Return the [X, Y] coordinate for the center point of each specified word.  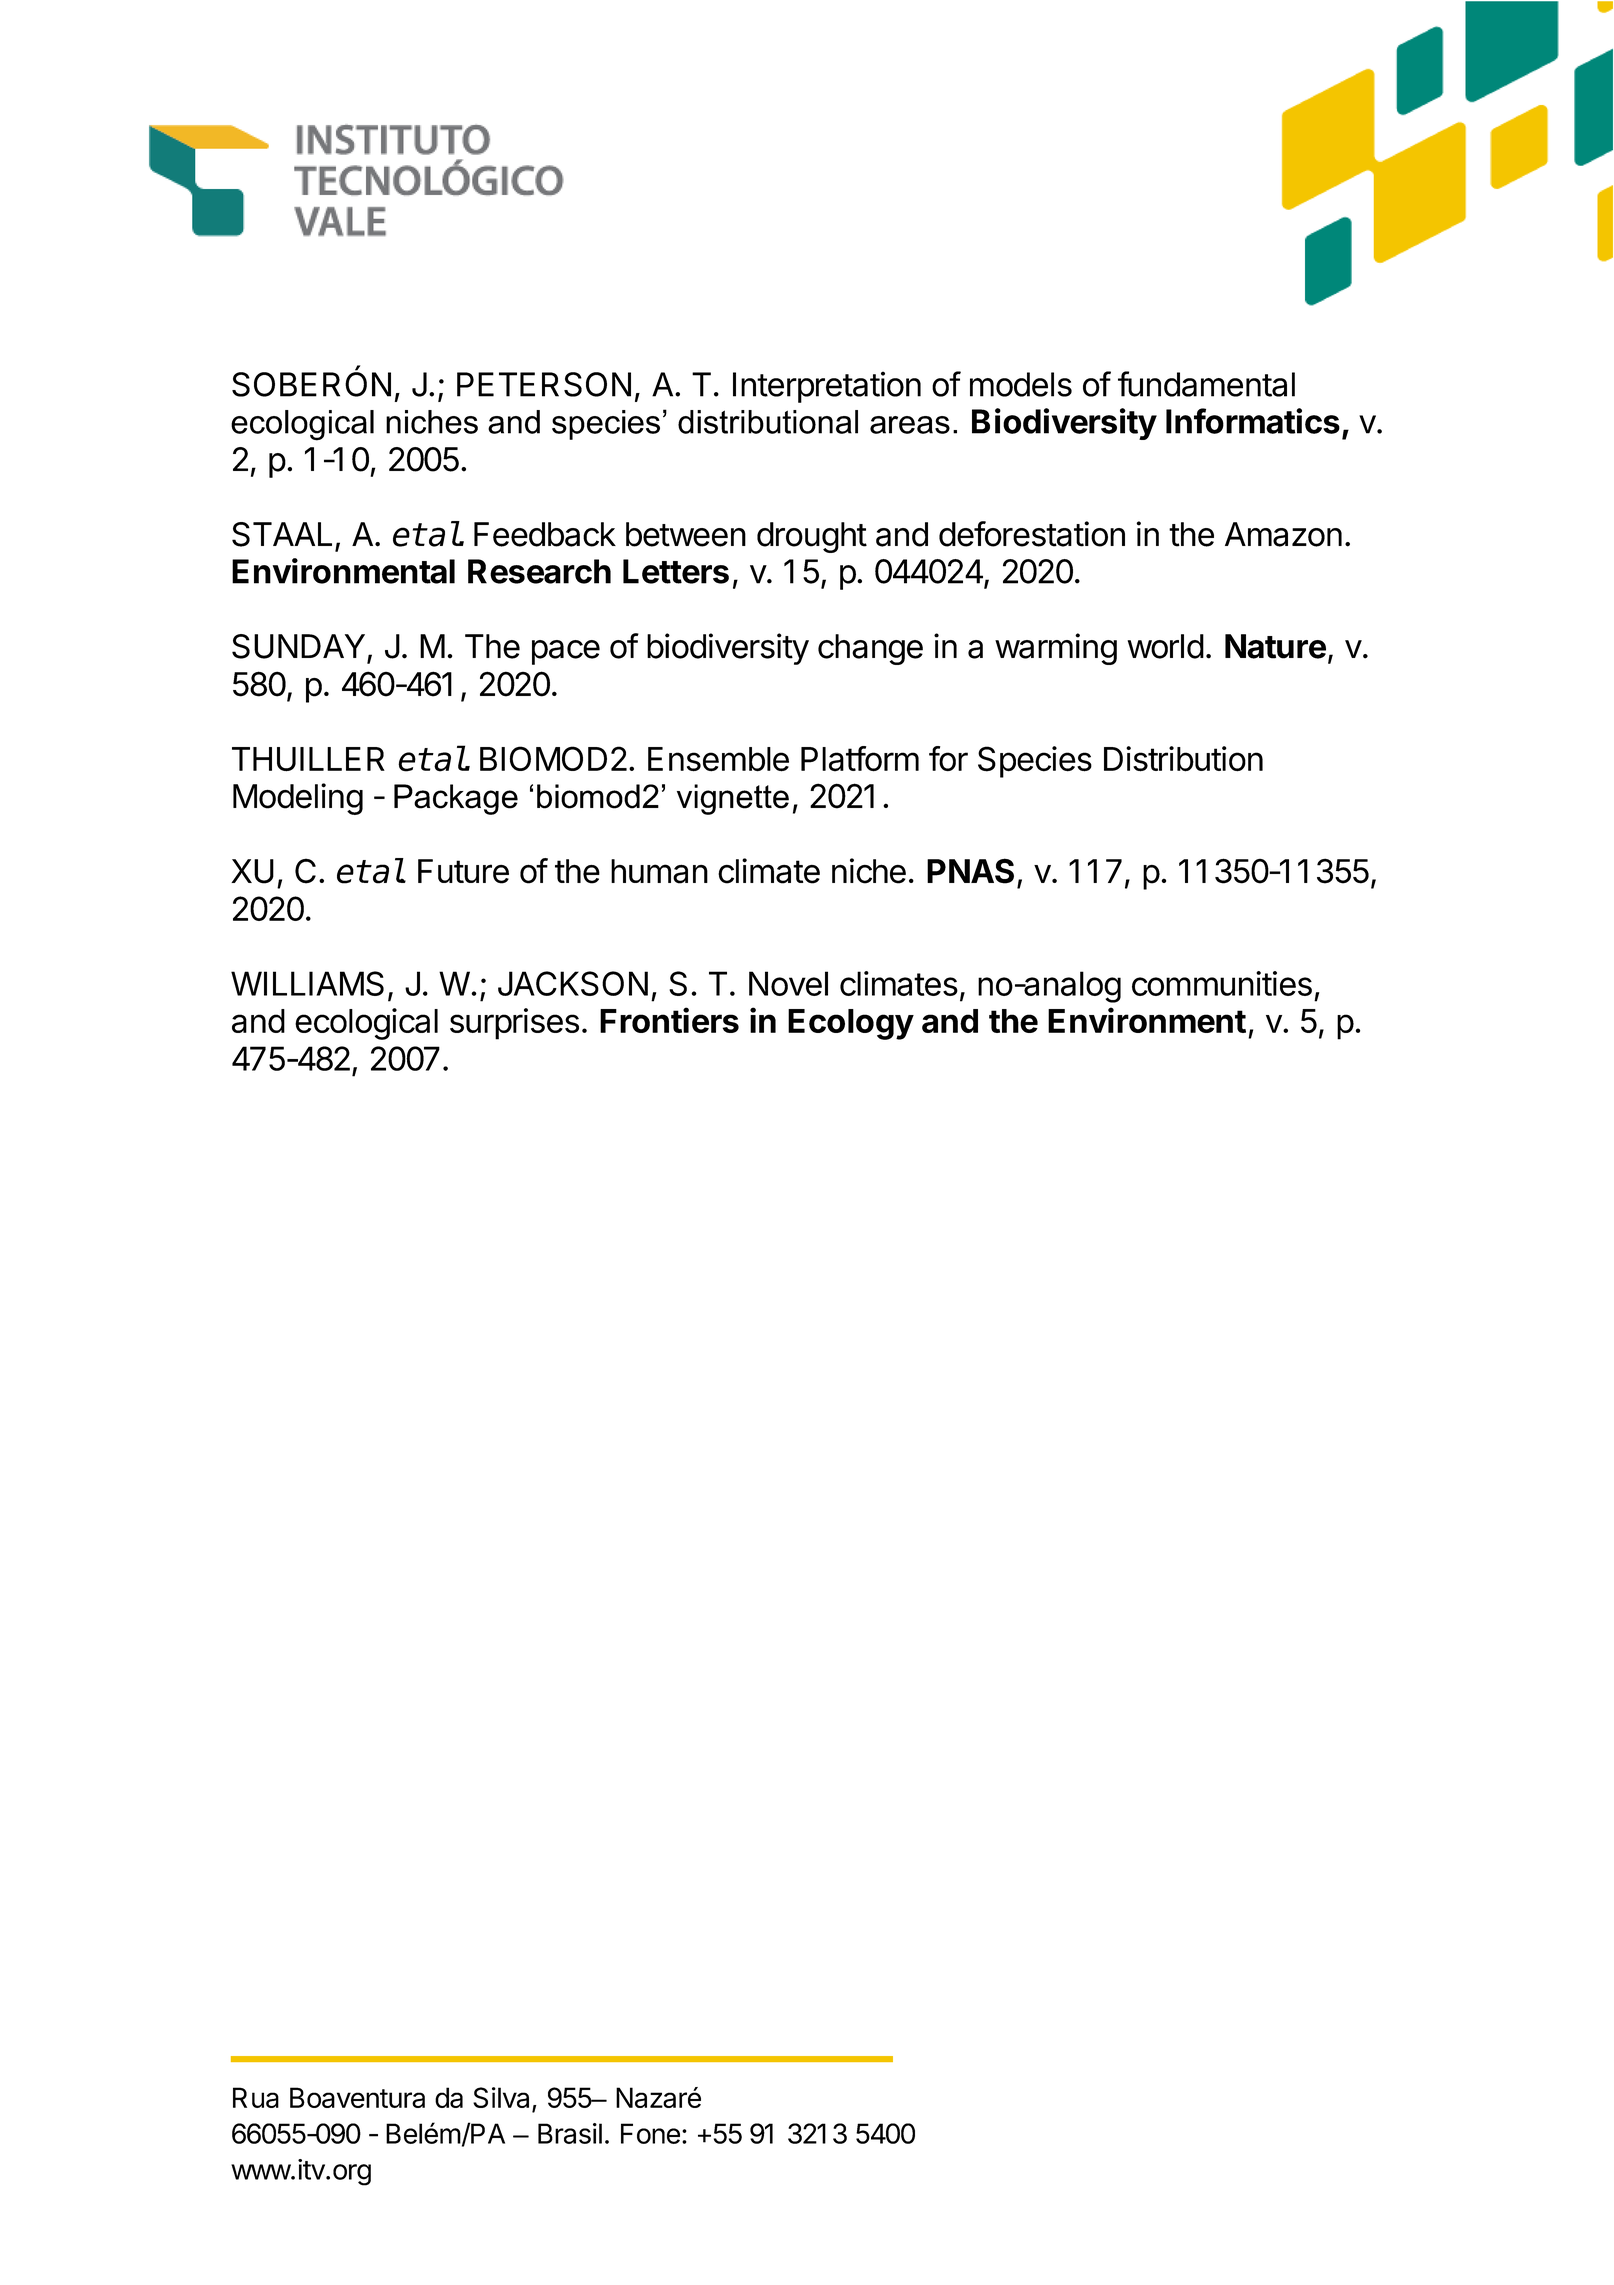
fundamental [1206, 384]
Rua [256, 2097]
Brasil [570, 2133]
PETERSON [544, 384]
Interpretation [827, 387]
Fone [650, 2133]
